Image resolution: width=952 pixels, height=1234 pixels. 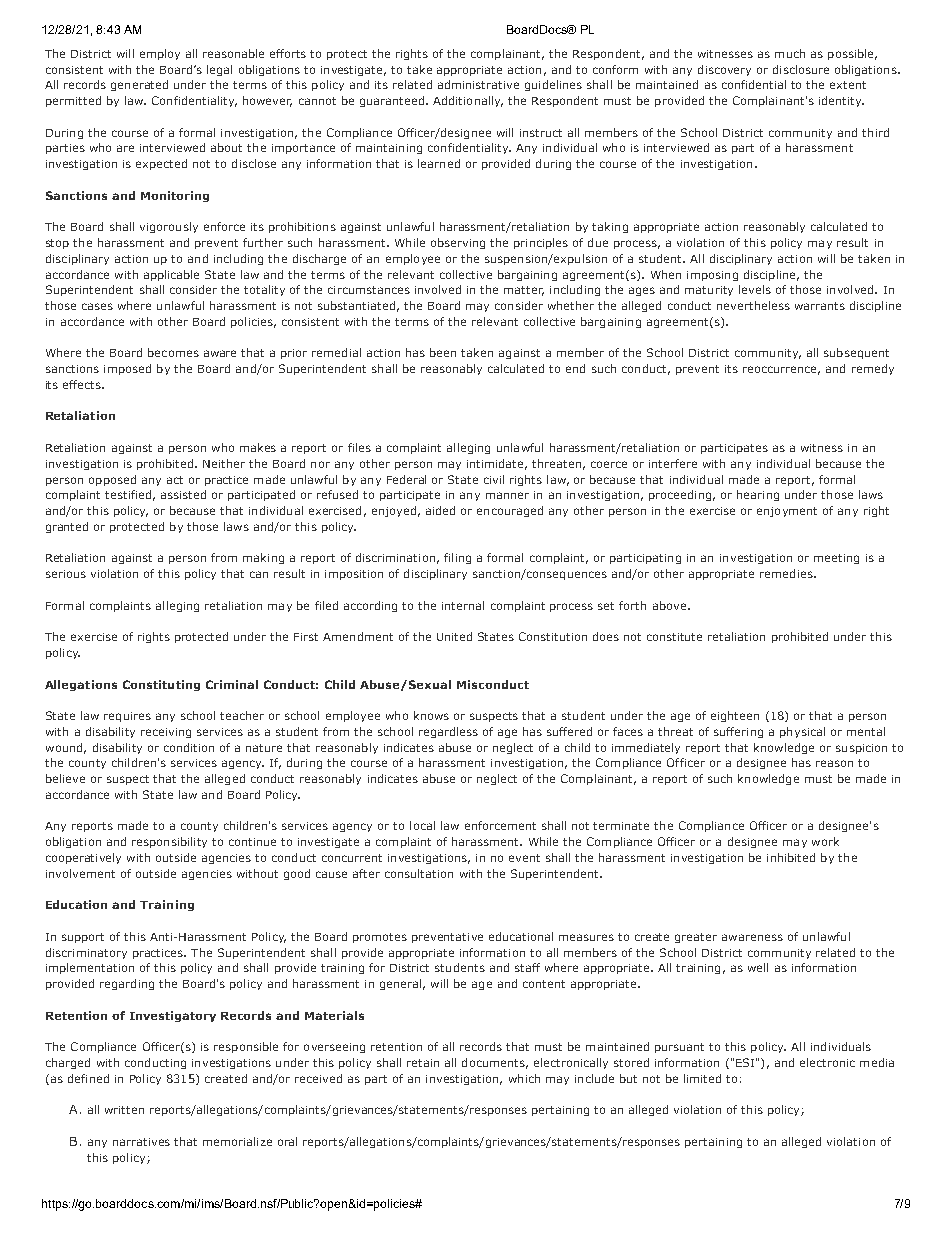 I want to click on internal, so click(x=463, y=605).
